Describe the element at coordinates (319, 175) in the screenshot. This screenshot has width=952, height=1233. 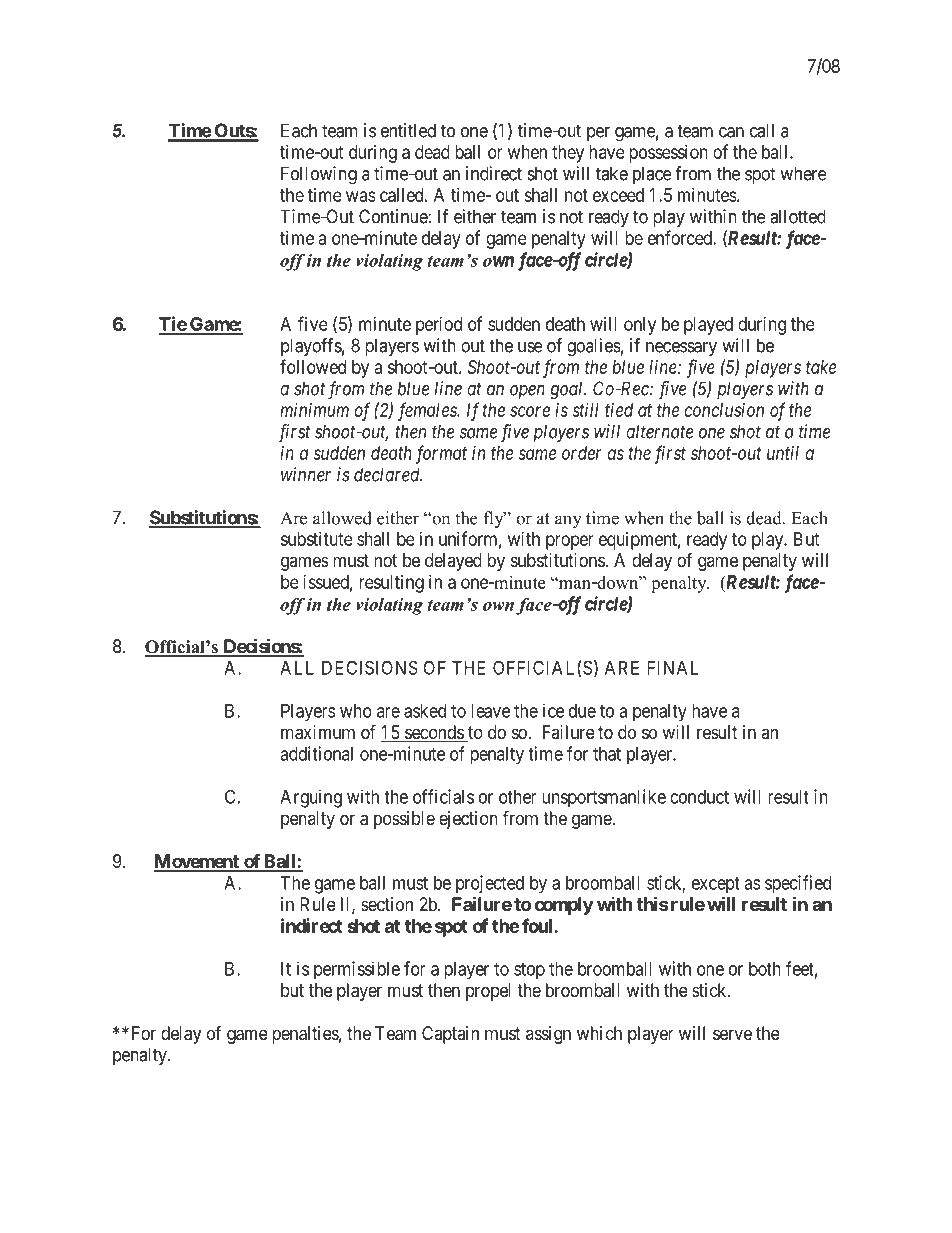
I see `Following` at that location.
